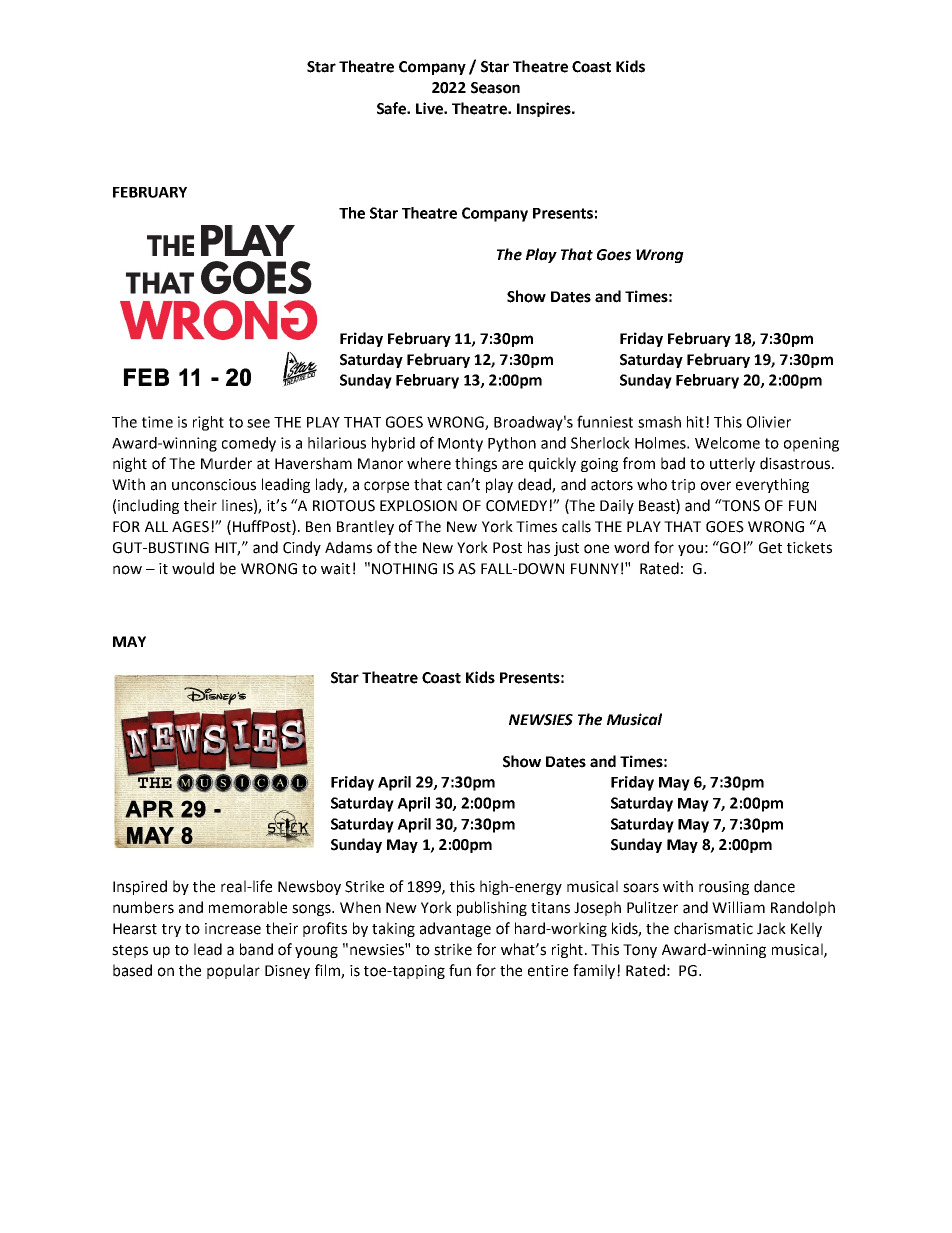 The height and width of the document is (1233, 952). Describe the element at coordinates (233, 929) in the document. I see `increase` at that location.
